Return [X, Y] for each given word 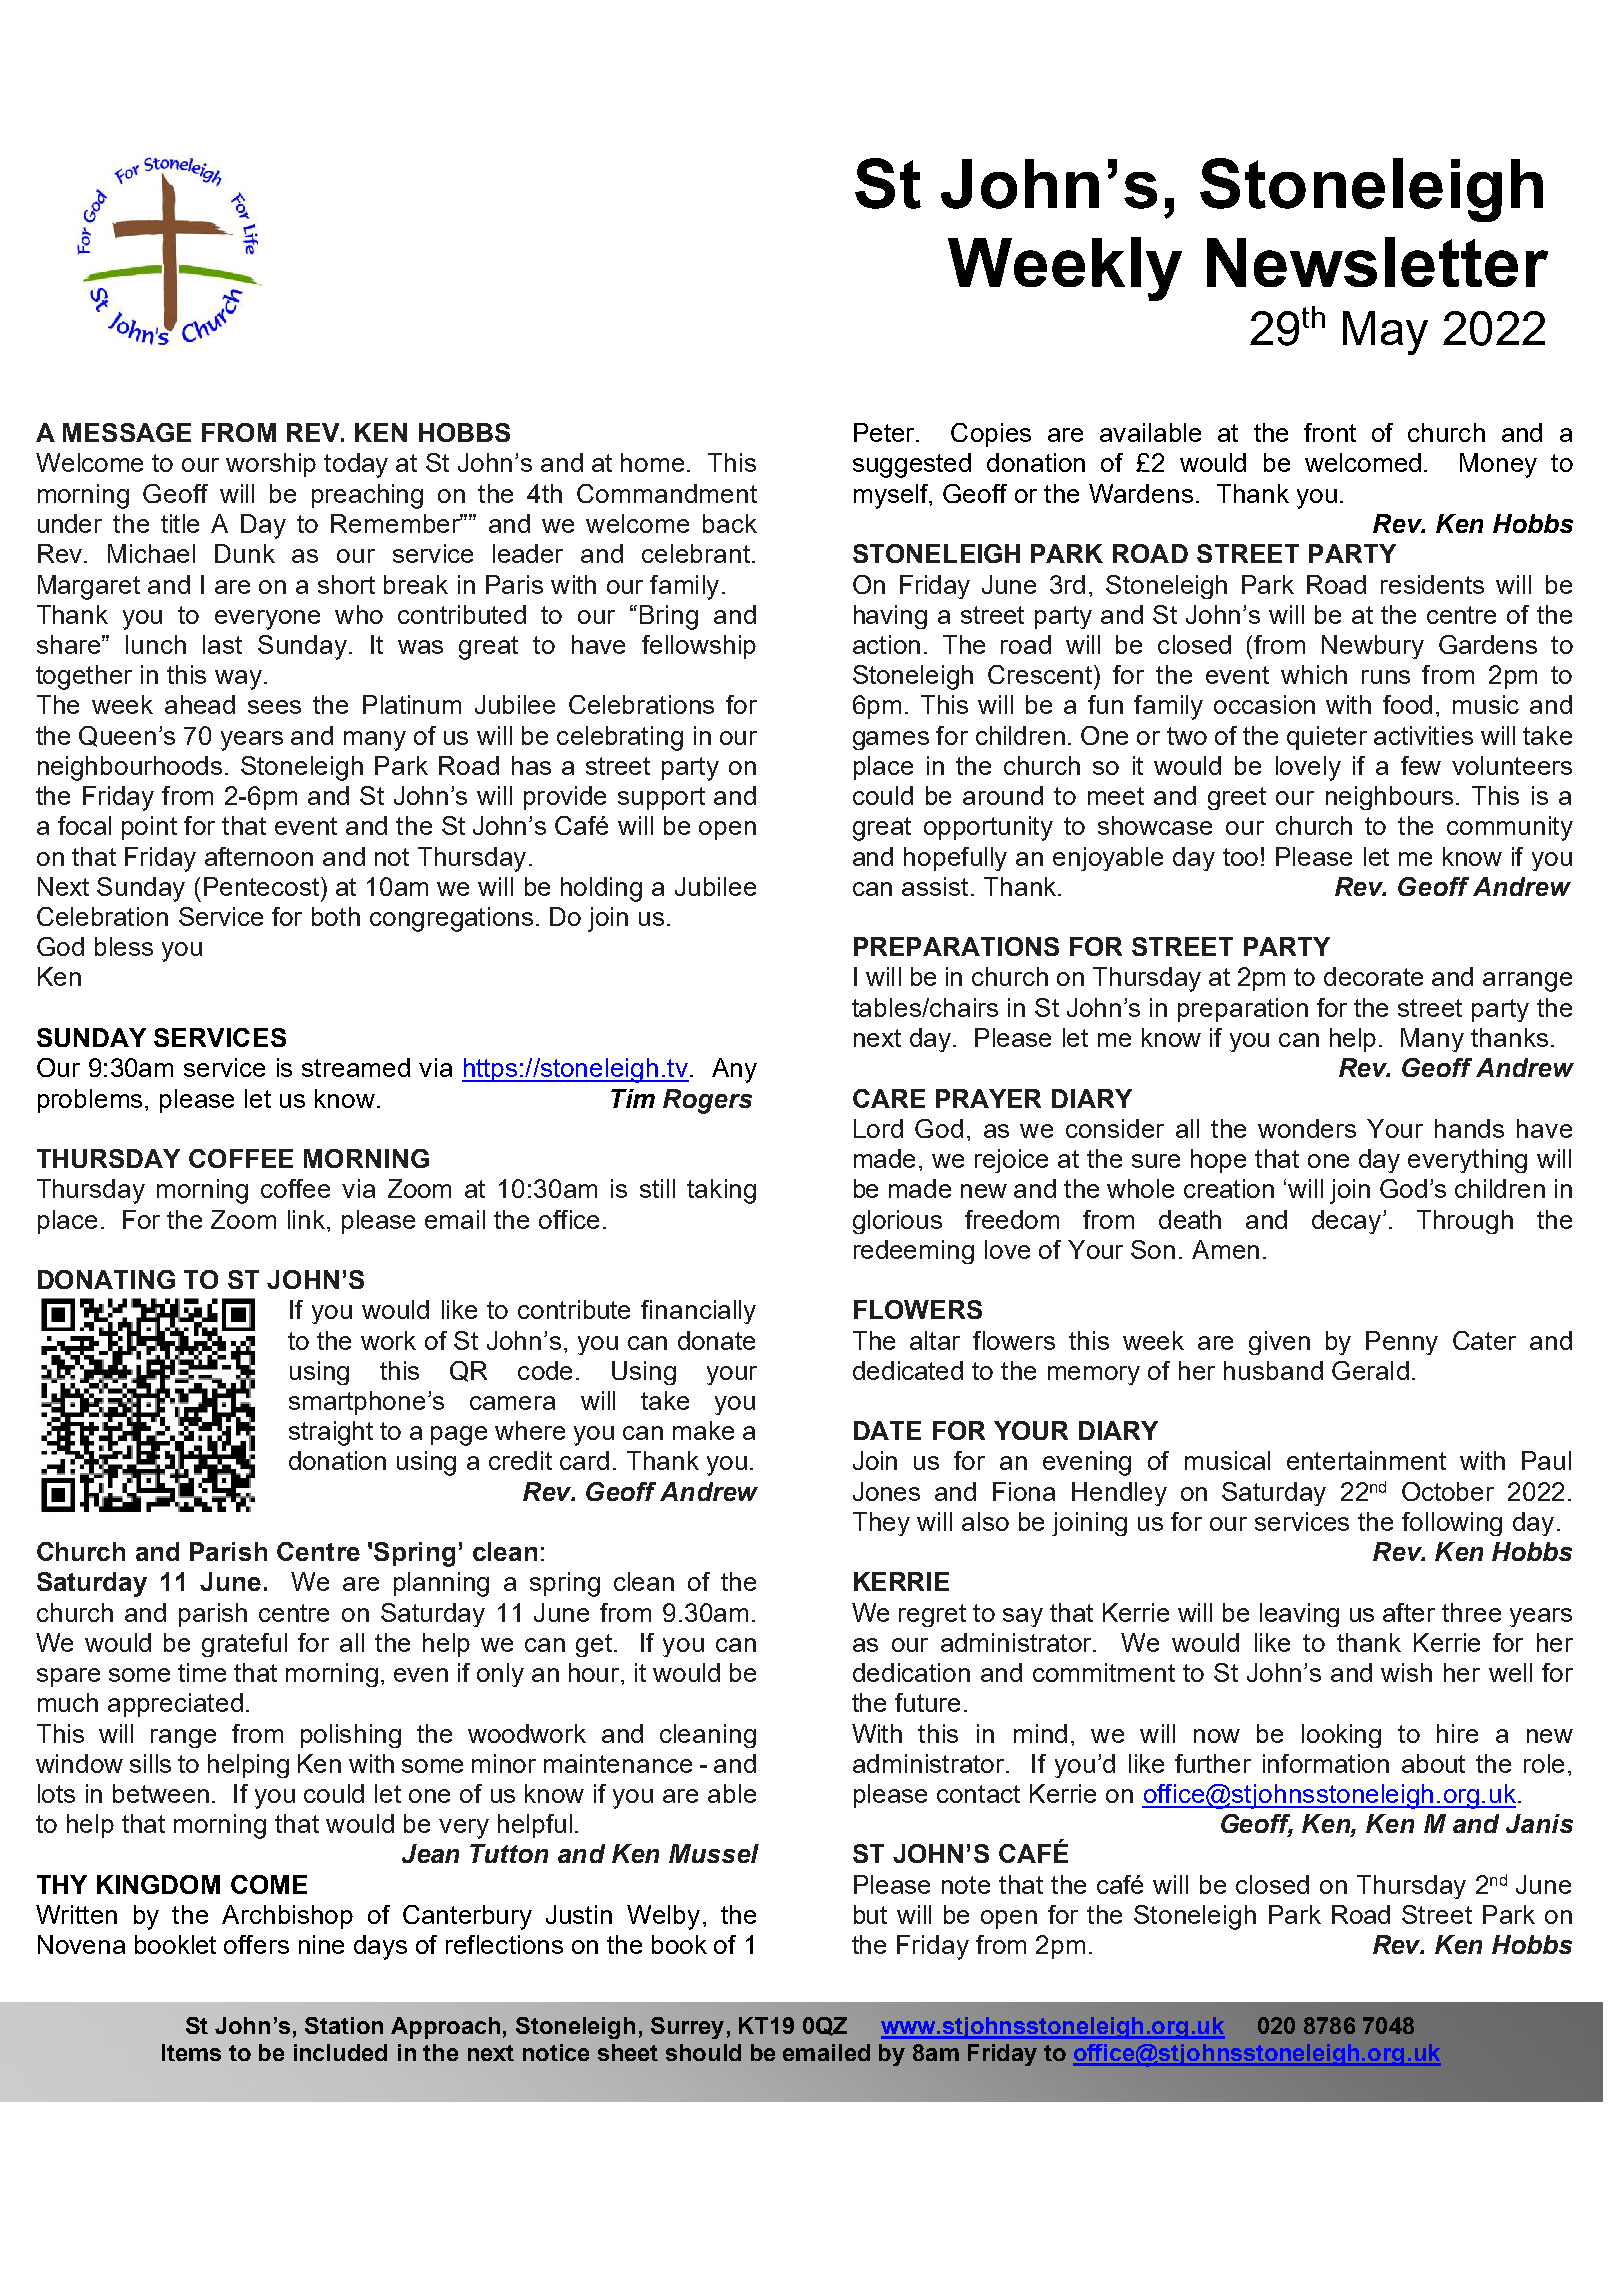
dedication [911, 1672]
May [1385, 333]
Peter [885, 432]
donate [716, 1340]
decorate [1373, 976]
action [886, 644]
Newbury [1373, 647]
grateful [244, 1645]
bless [124, 946]
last [222, 644]
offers [256, 1944]
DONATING [106, 1279]
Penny [1402, 1343]
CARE [889, 1098]
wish [1406, 1672]
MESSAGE [127, 432]
